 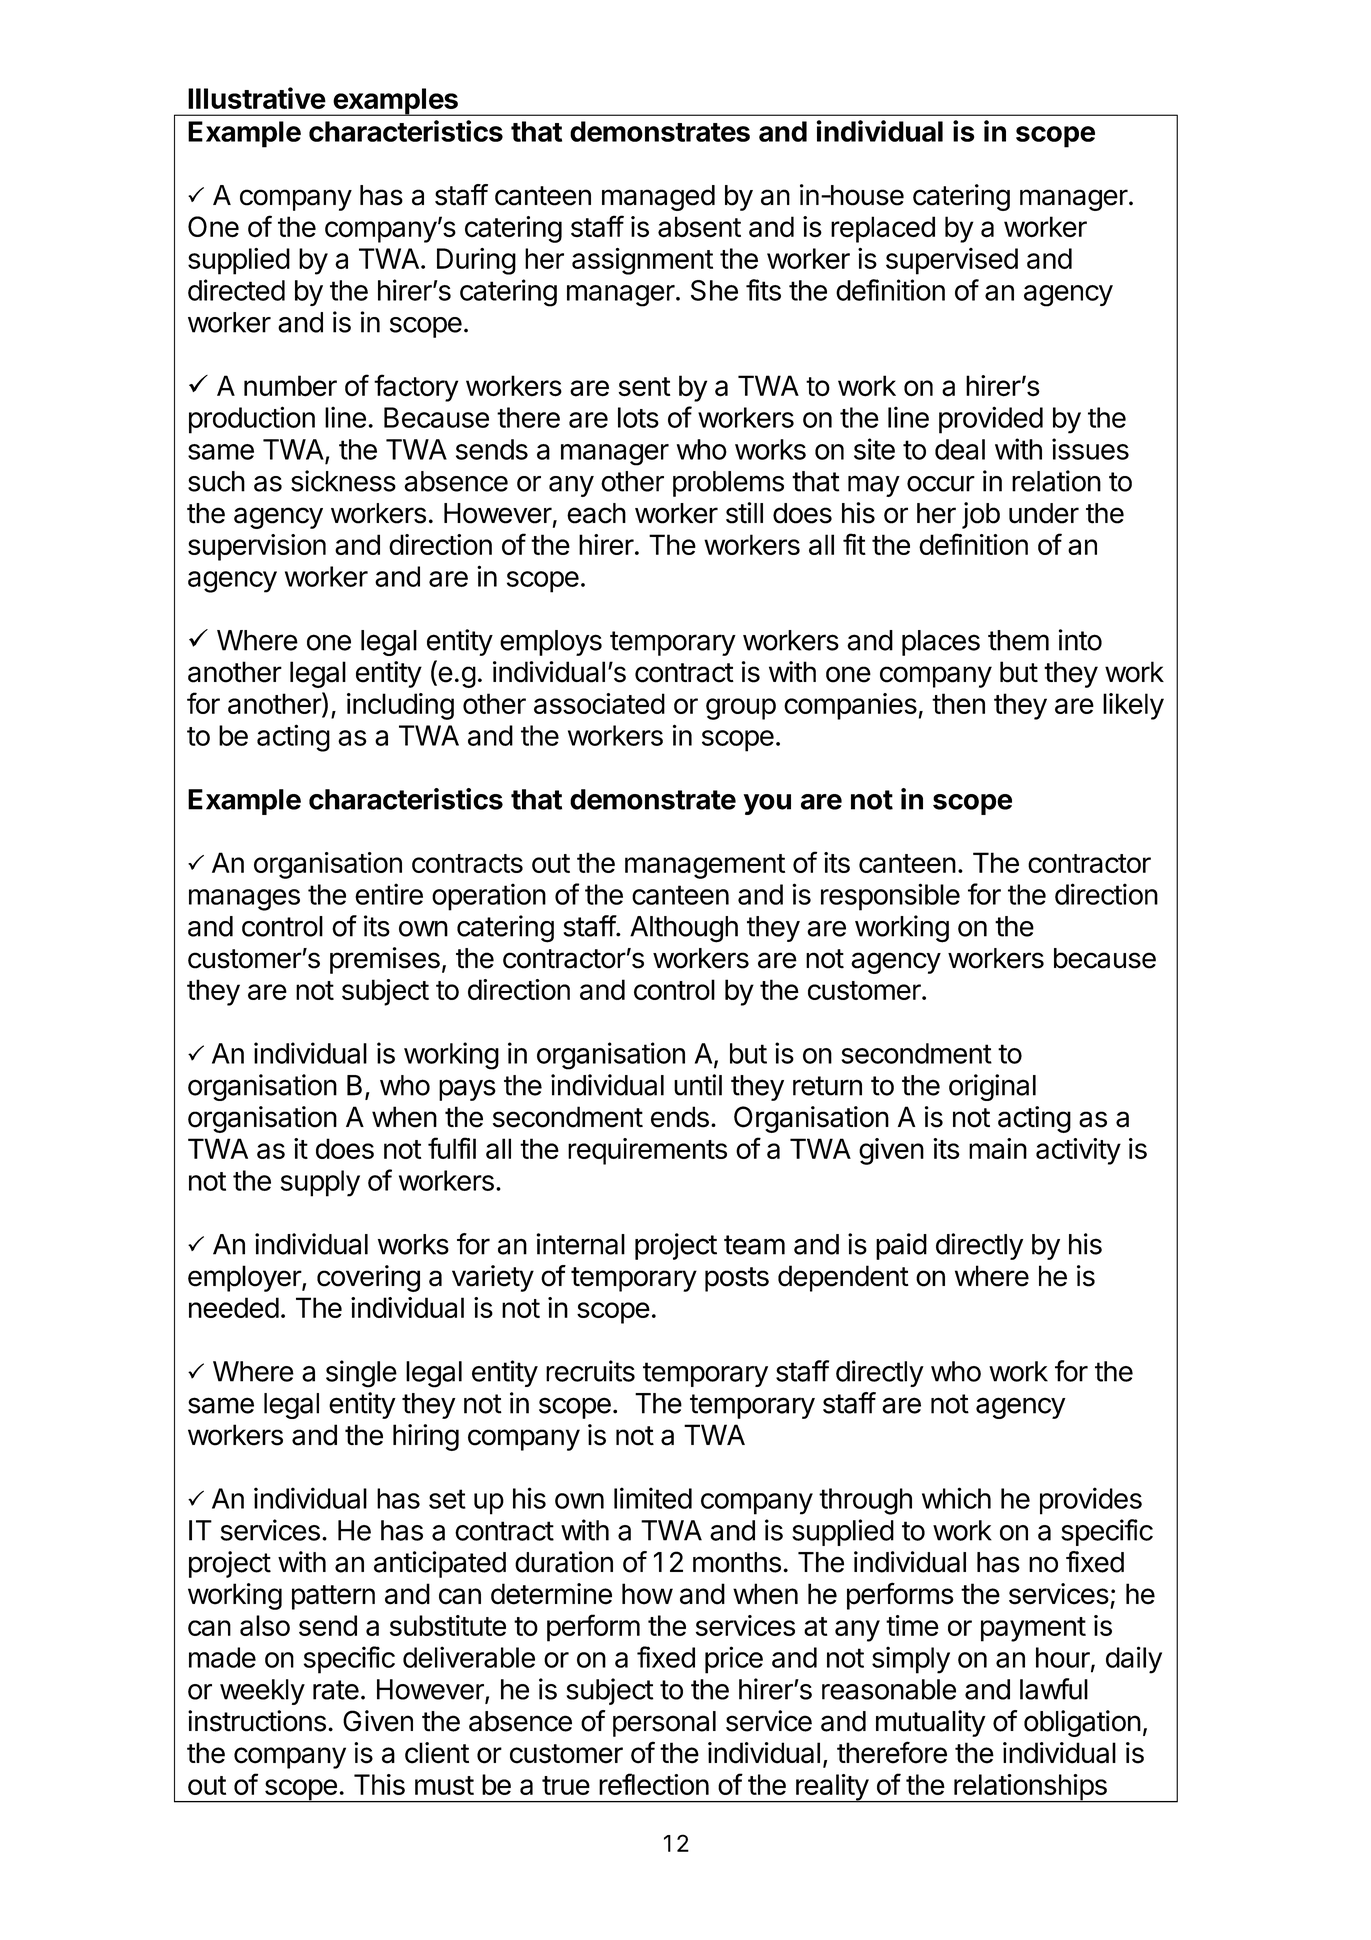 I want to click on personal, so click(x=664, y=1724).
